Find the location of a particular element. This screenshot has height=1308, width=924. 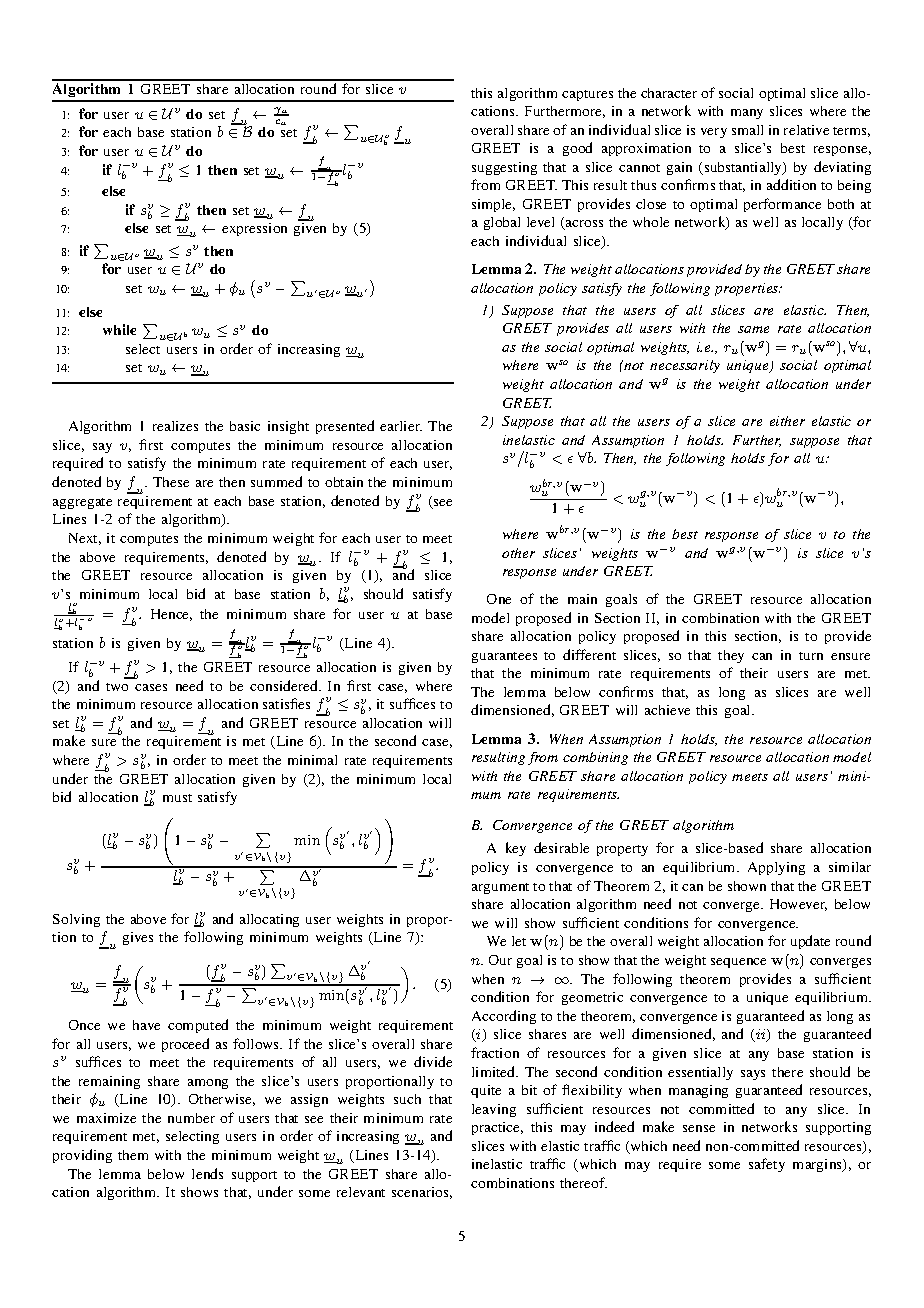

Hence is located at coordinates (171, 615).
